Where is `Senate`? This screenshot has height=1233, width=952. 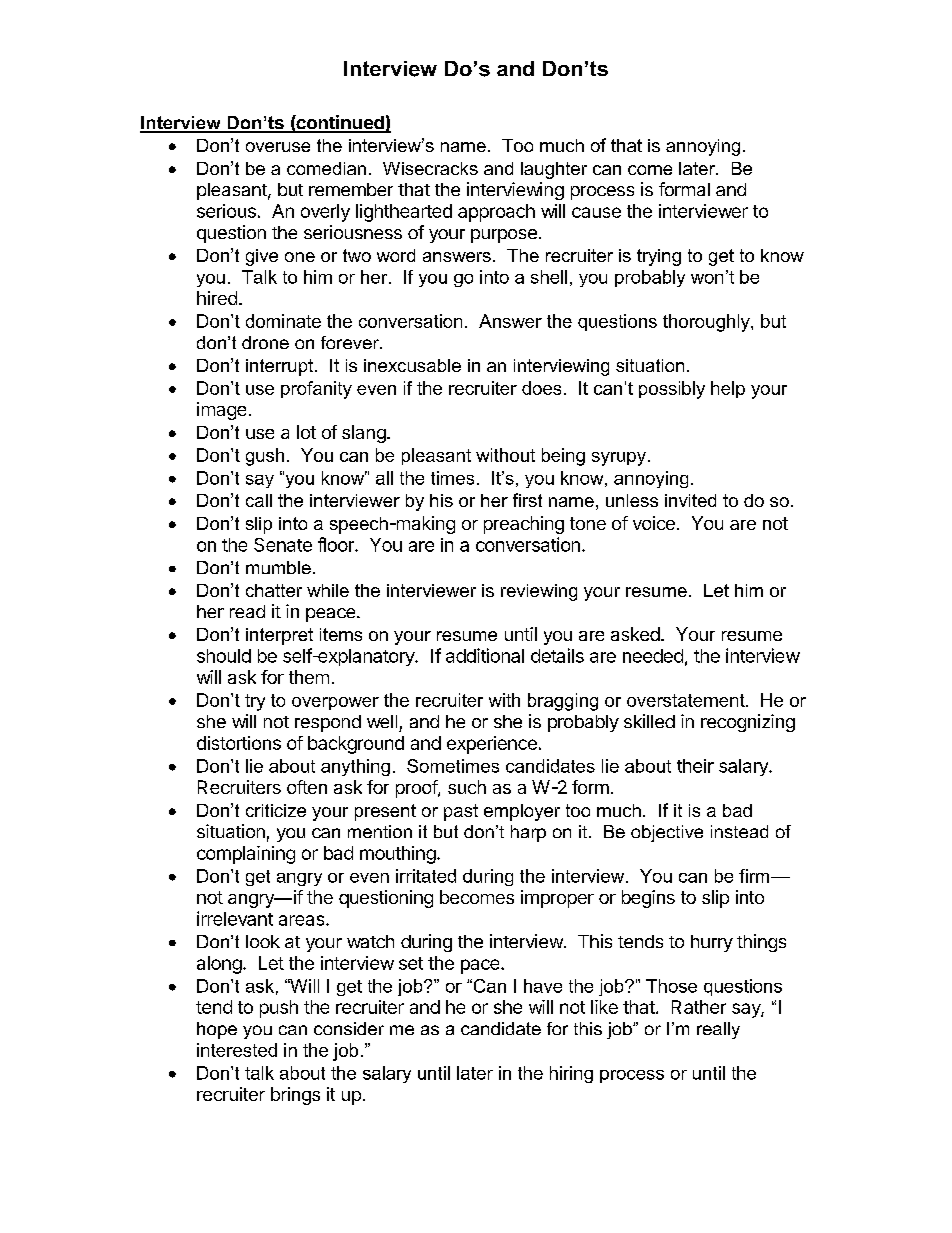
Senate is located at coordinates (283, 545).
